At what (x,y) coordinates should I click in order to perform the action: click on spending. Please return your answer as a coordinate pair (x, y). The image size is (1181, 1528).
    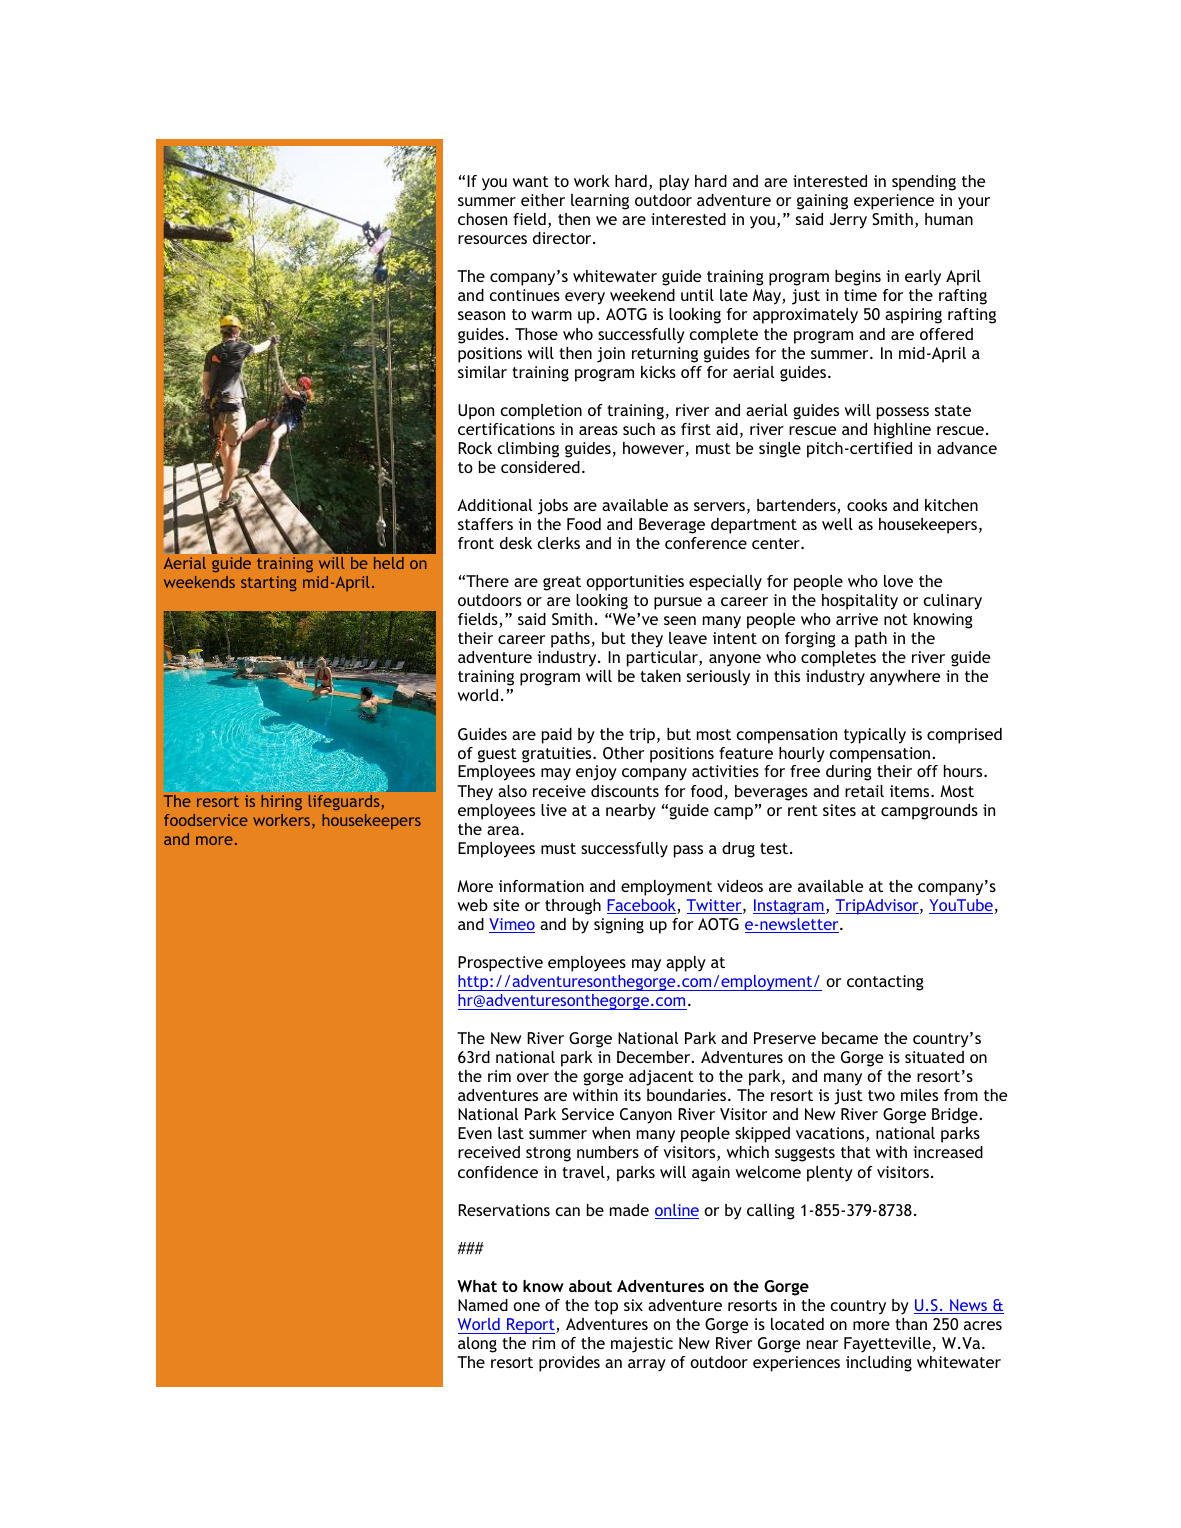
    Looking at the image, I should click on (924, 183).
